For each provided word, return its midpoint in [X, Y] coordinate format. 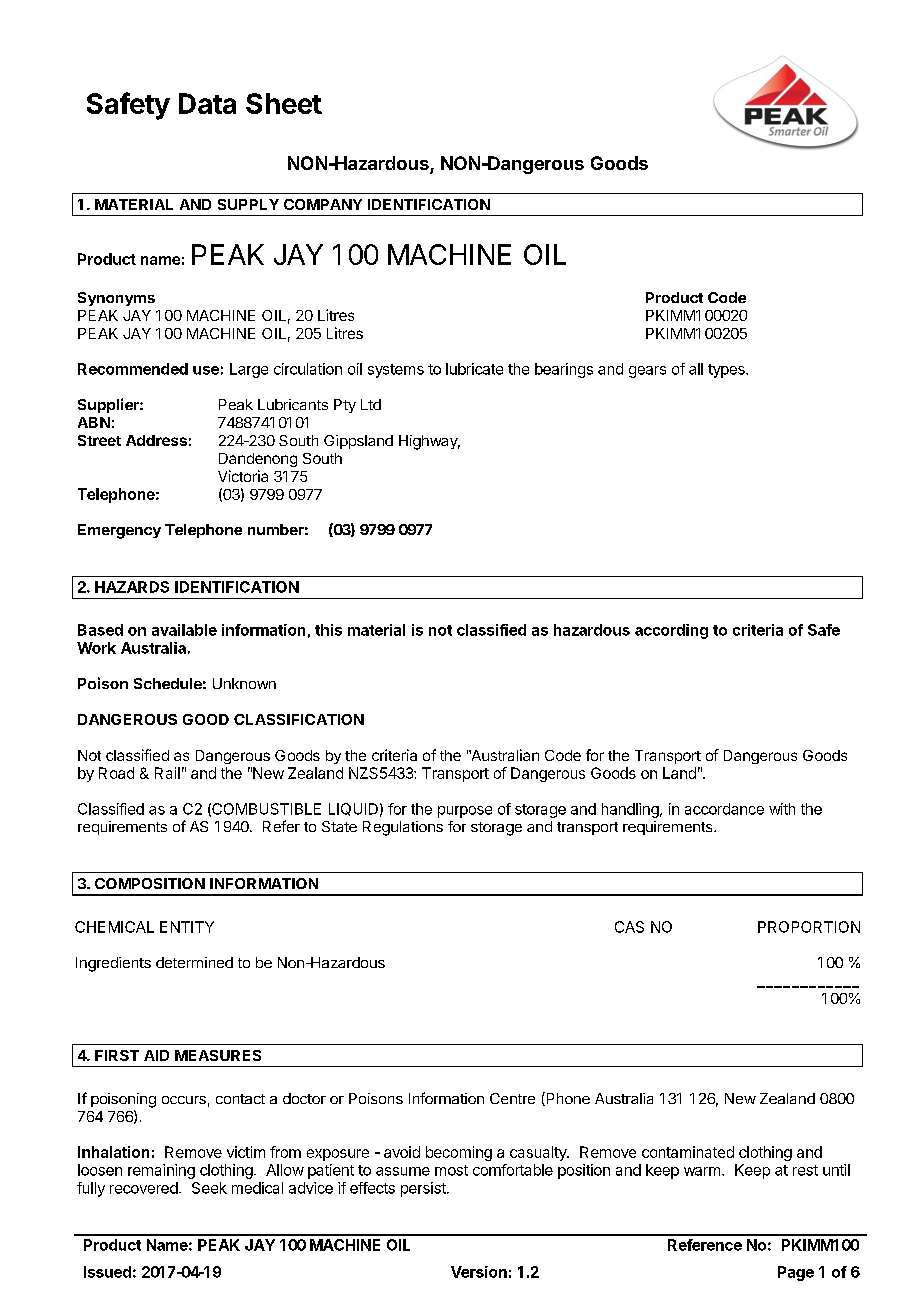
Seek [209, 1188]
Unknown [244, 683]
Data [207, 103]
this [328, 630]
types [727, 371]
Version [479, 1272]
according [671, 631]
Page [796, 1273]
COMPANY [323, 204]
